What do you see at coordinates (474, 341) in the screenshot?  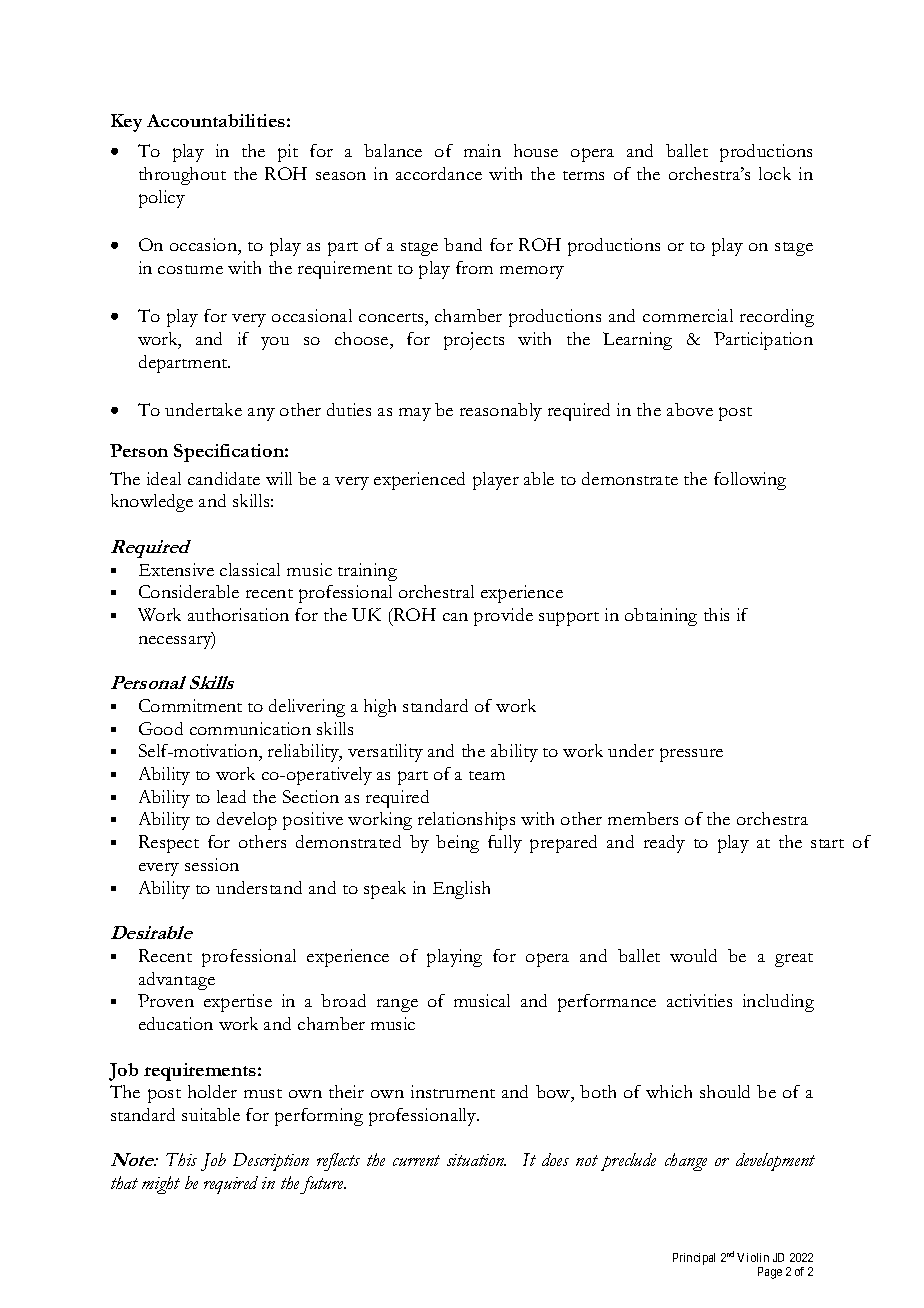 I see `projects` at bounding box center [474, 341].
